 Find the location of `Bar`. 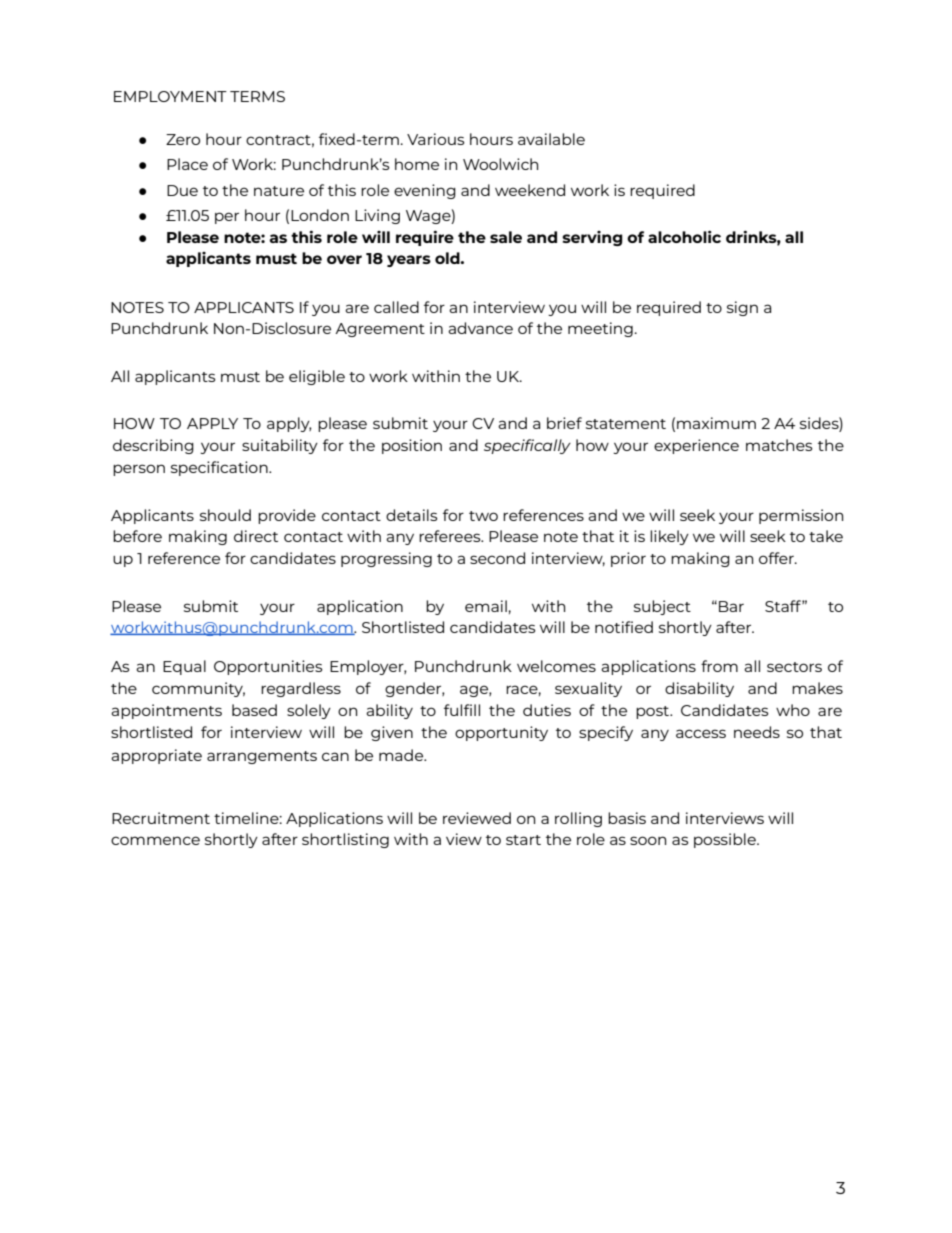

Bar is located at coordinates (731, 606).
